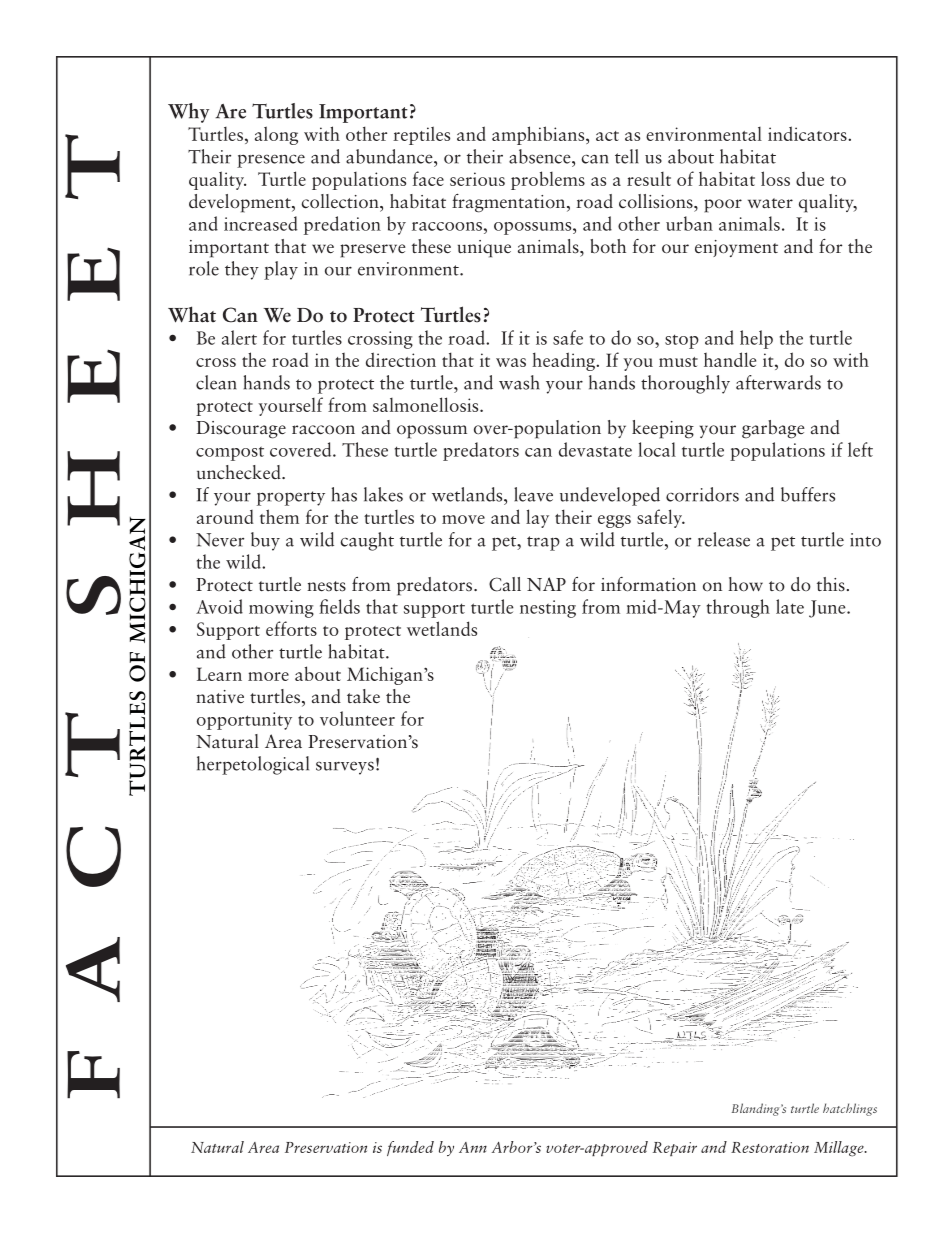  I want to click on amphibians, so click(539, 135).
